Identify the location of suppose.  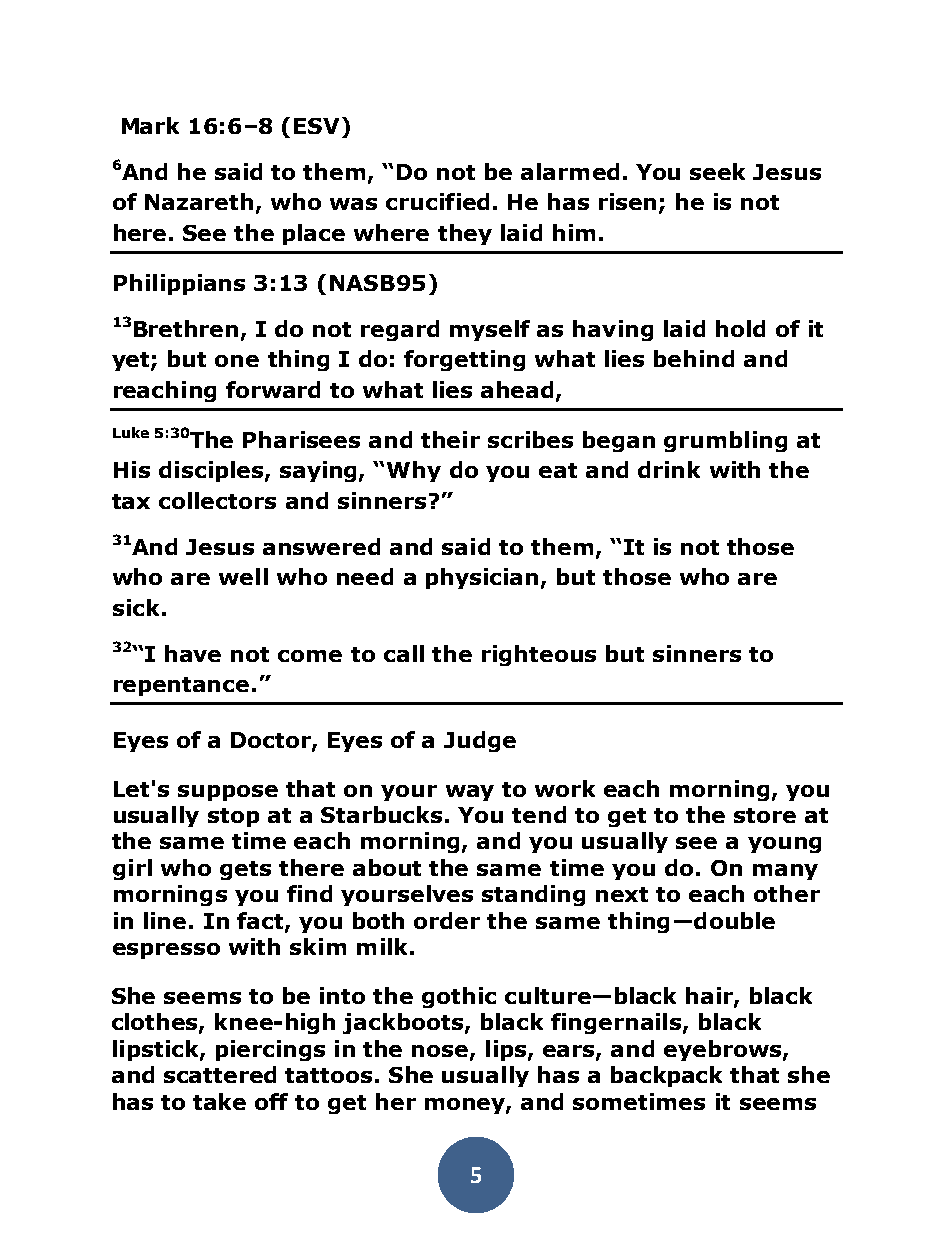
(228, 793).
